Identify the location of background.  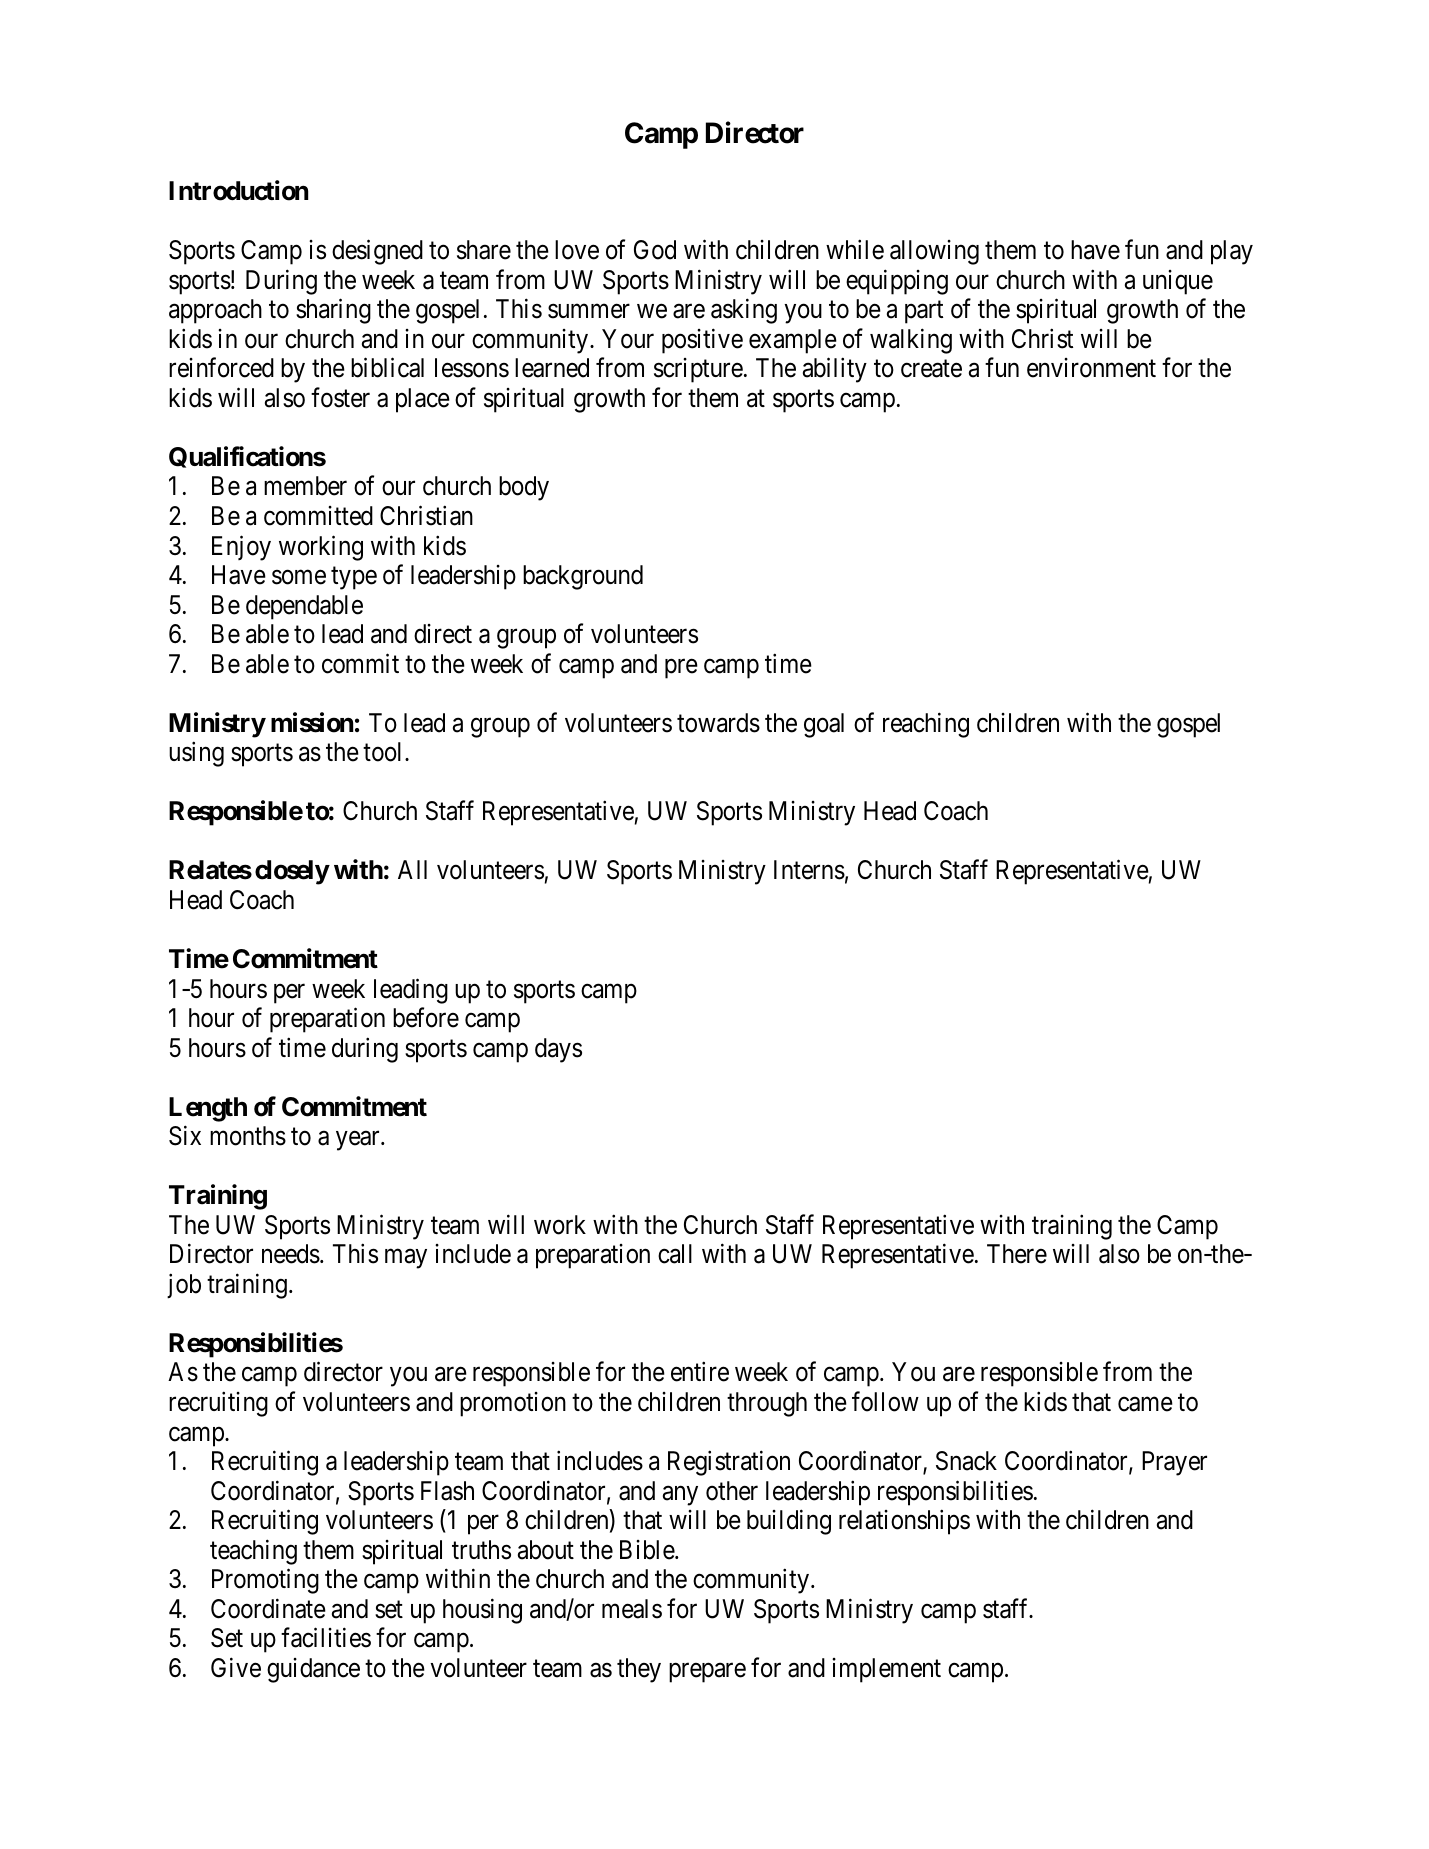
(583, 577).
